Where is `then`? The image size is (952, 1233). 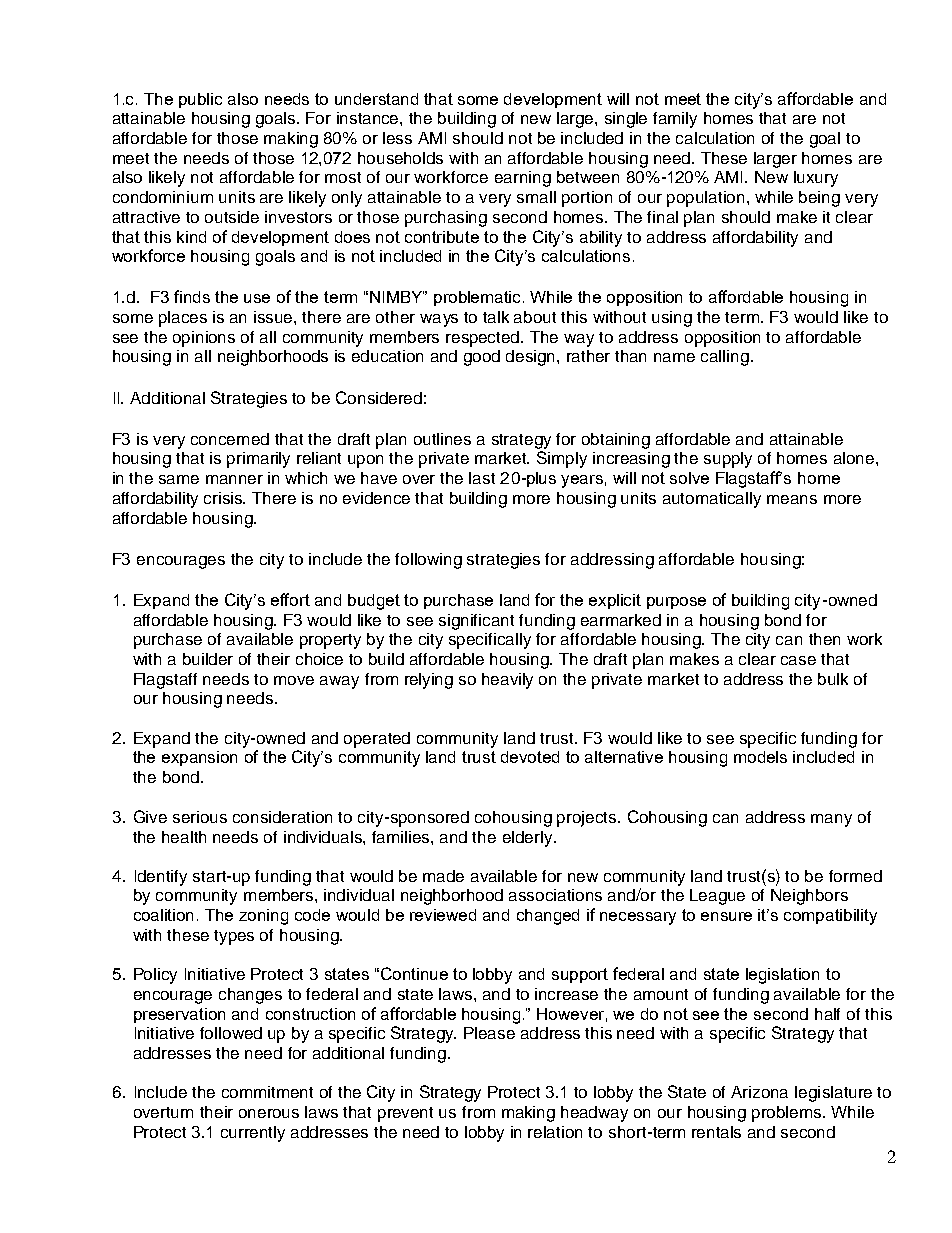 then is located at coordinates (824, 639).
